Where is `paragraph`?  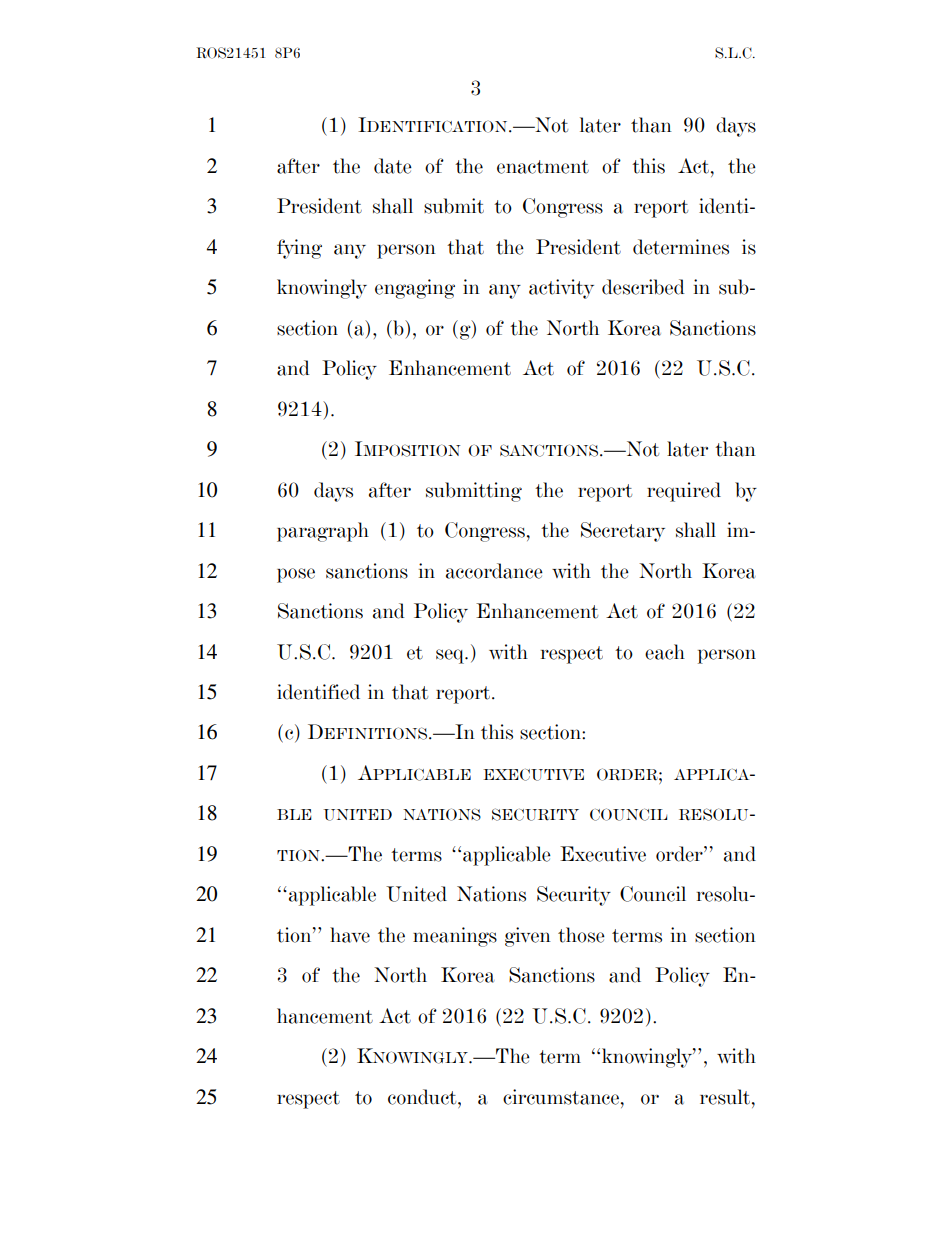
paragraph is located at coordinates (323, 532).
